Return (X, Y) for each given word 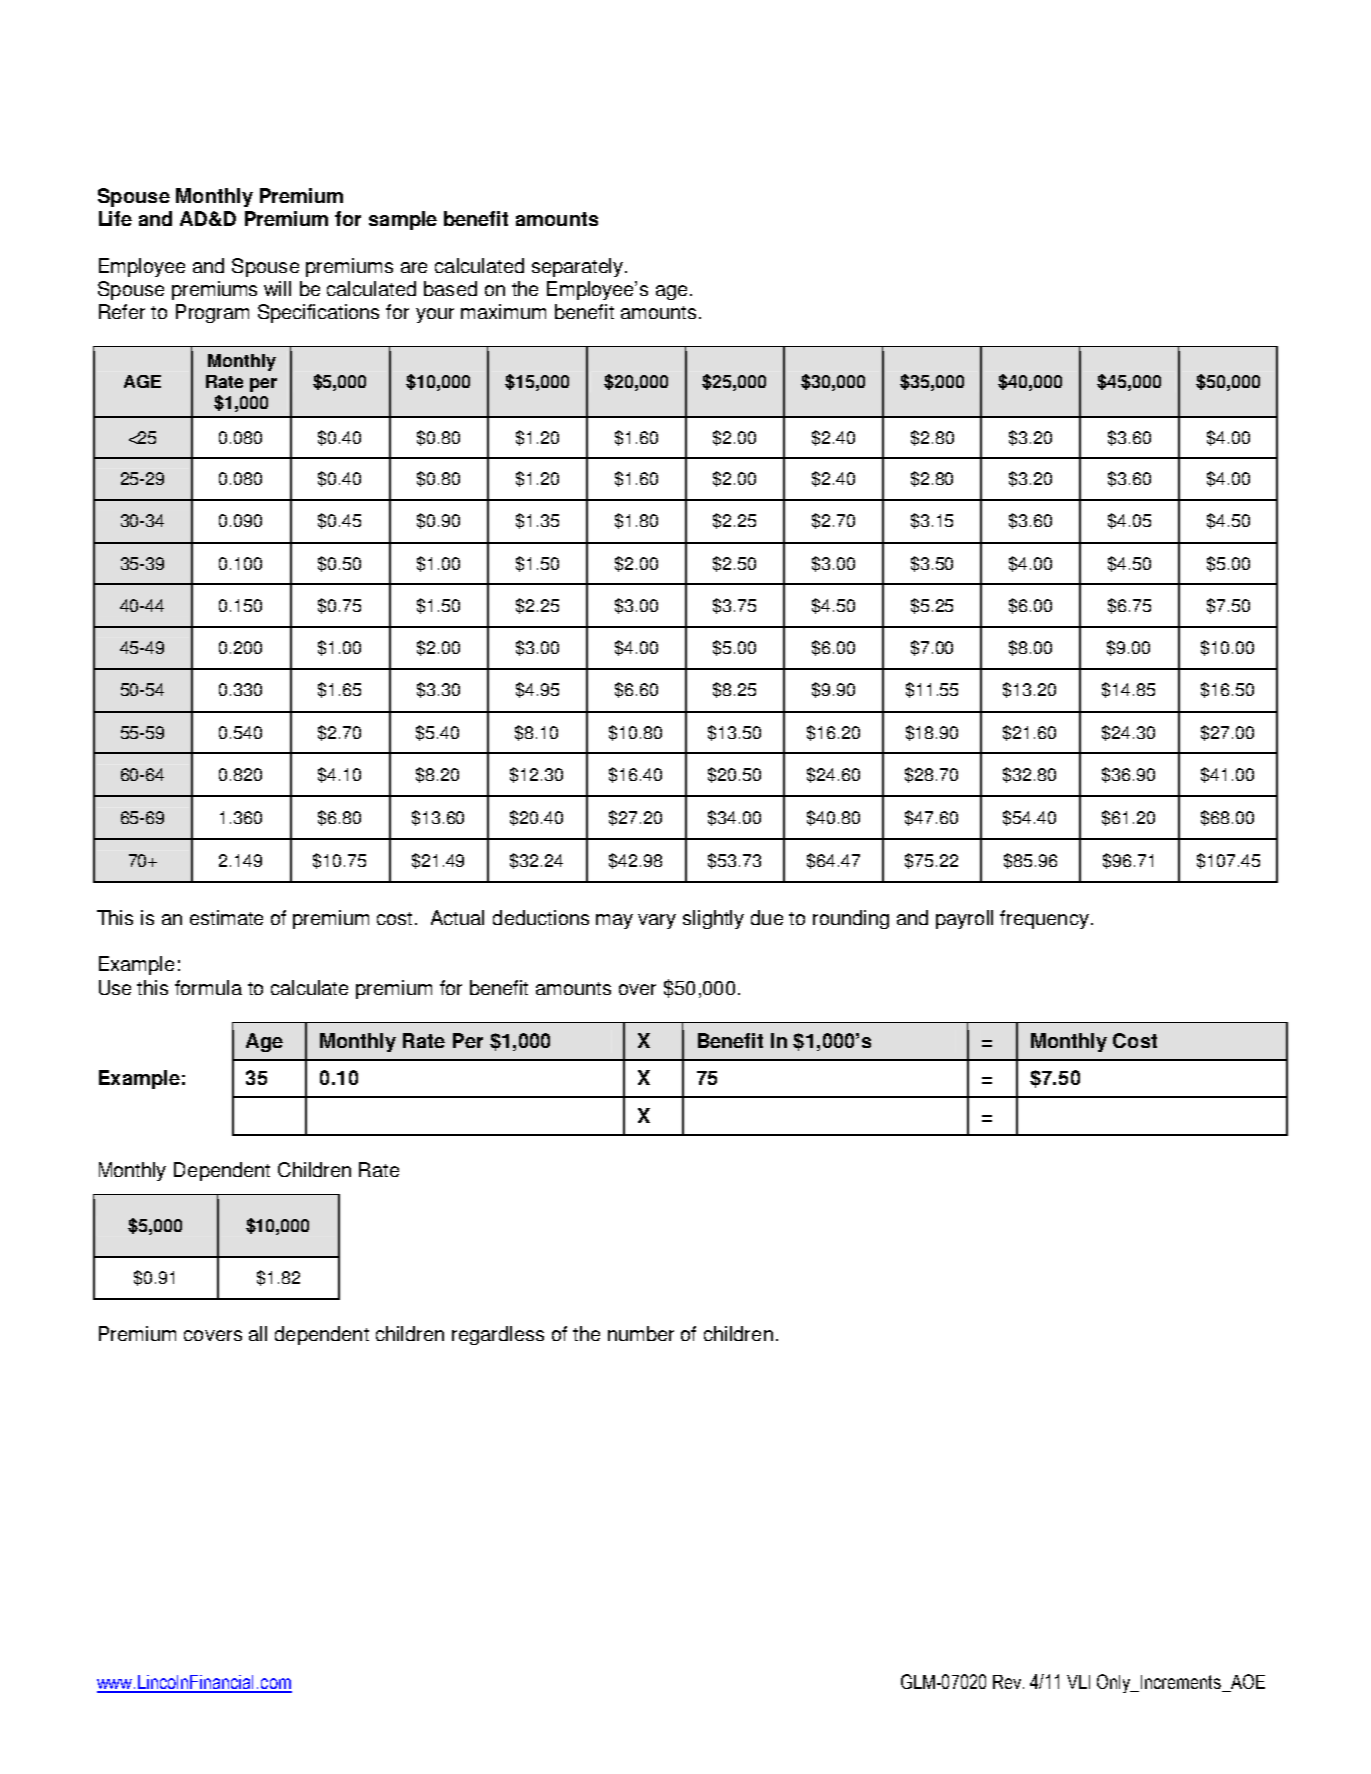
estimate (226, 917)
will (277, 288)
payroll (964, 919)
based (450, 288)
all (258, 1333)
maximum (503, 311)
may (614, 921)
